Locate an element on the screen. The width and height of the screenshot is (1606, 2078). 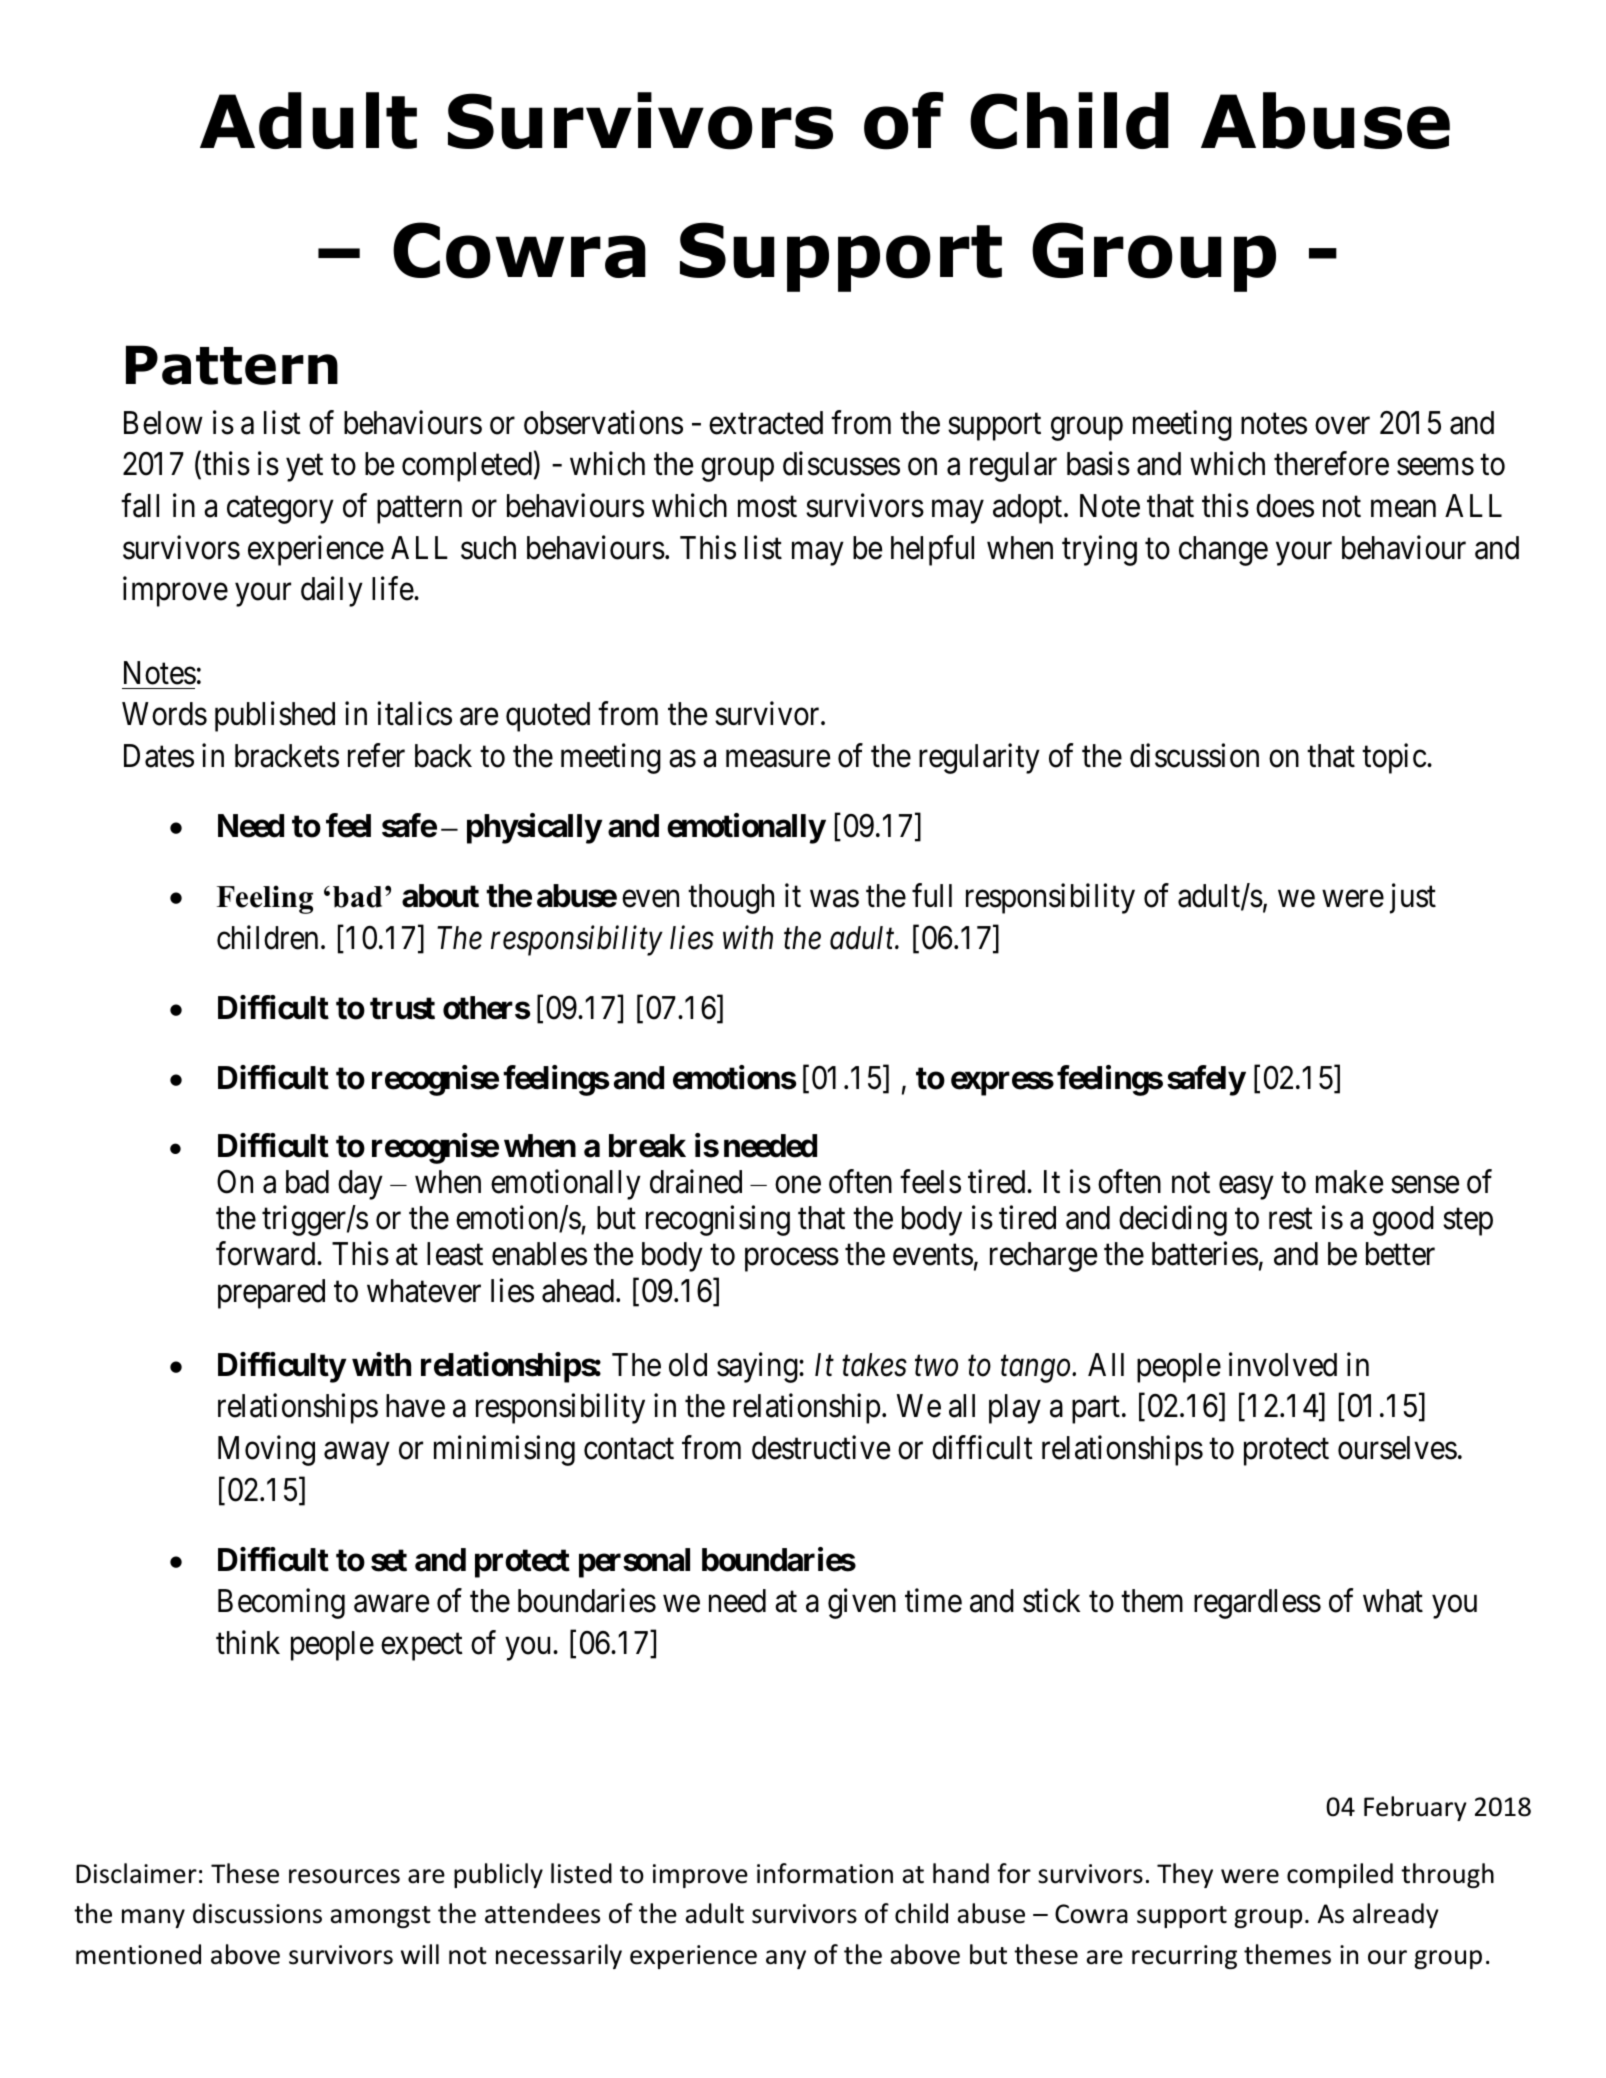
resources is located at coordinates (344, 1876).
